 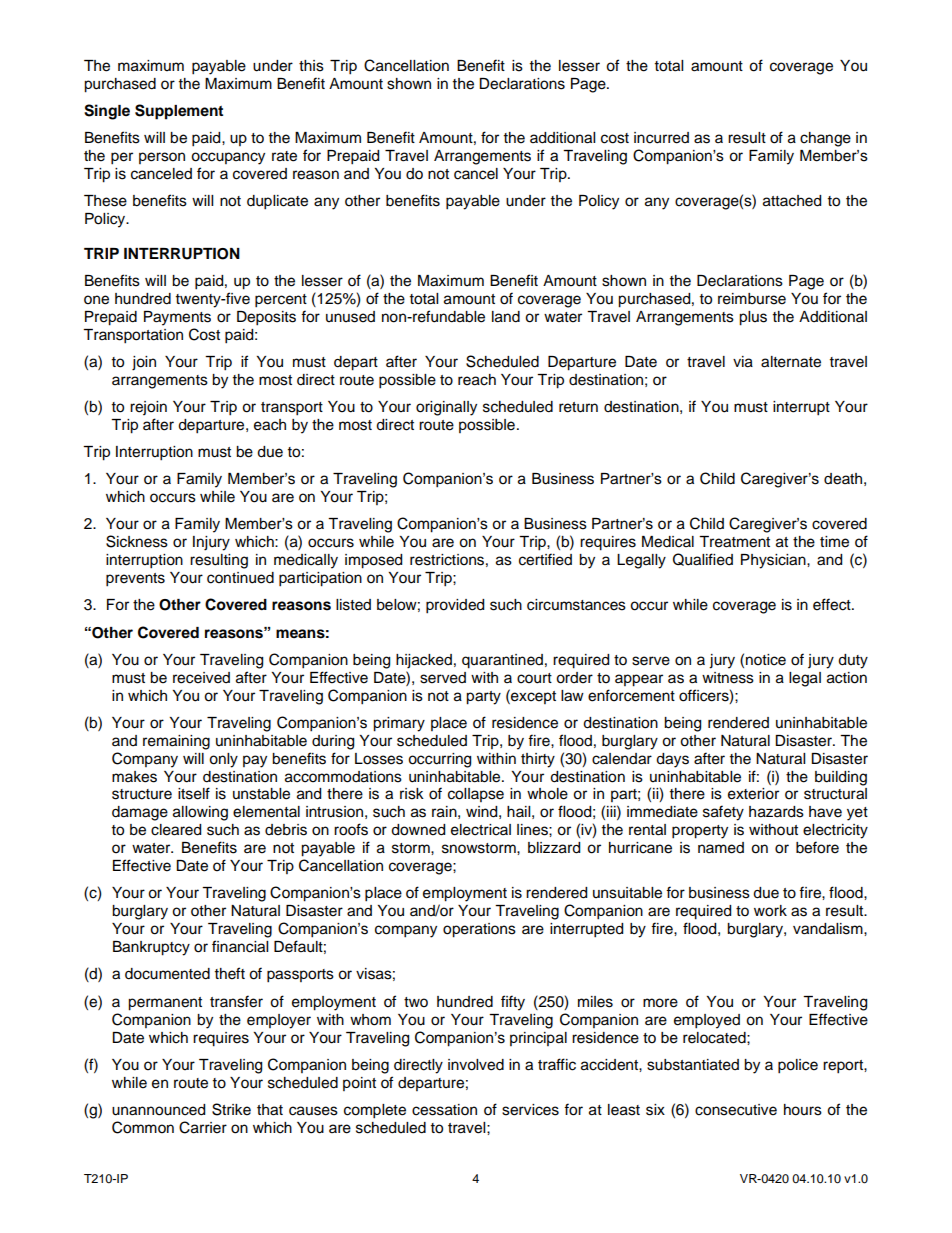 What do you see at coordinates (774, 561) in the screenshot?
I see `Physician` at bounding box center [774, 561].
